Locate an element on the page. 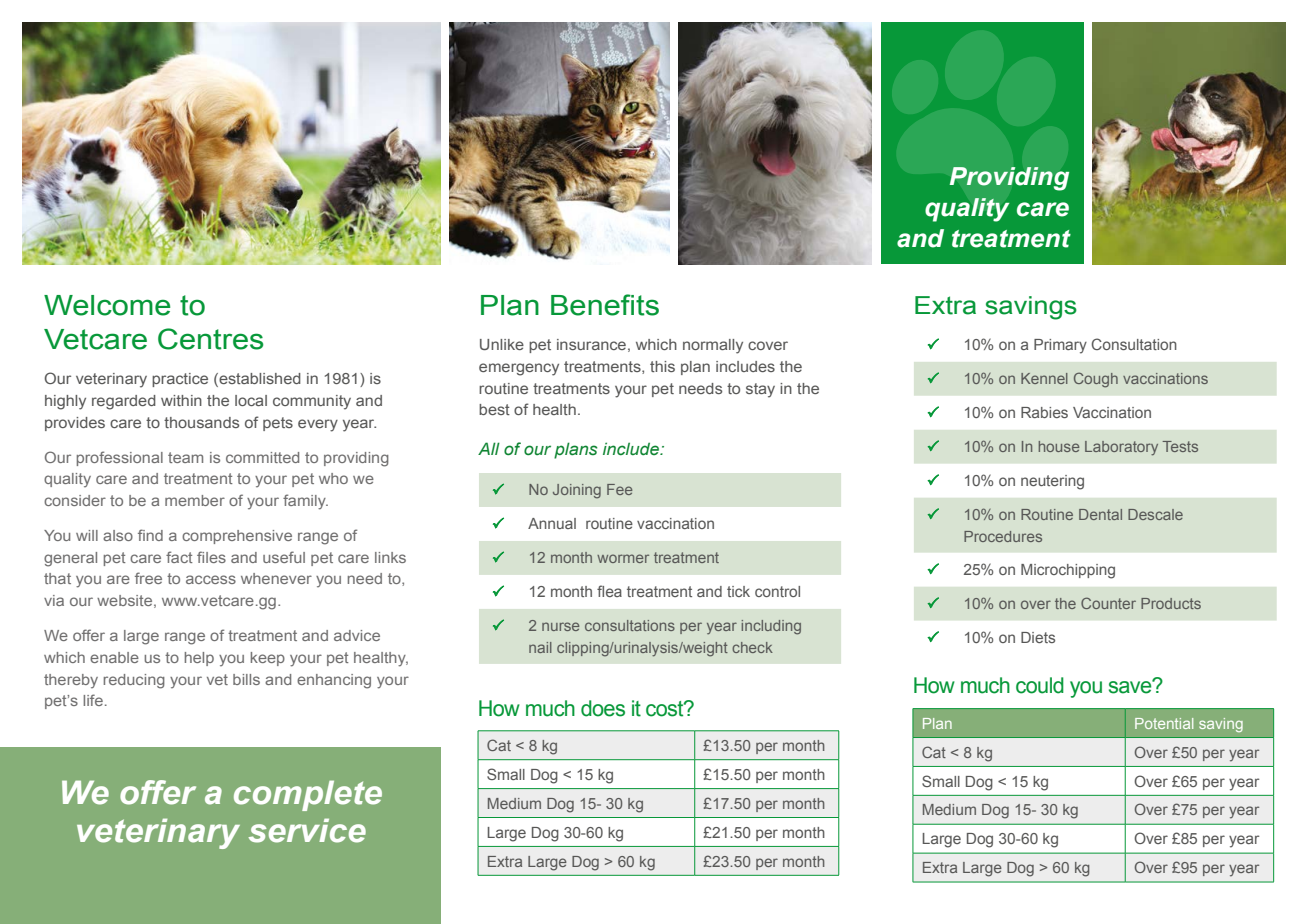 The image size is (1308, 924). Primary is located at coordinates (1060, 346).
